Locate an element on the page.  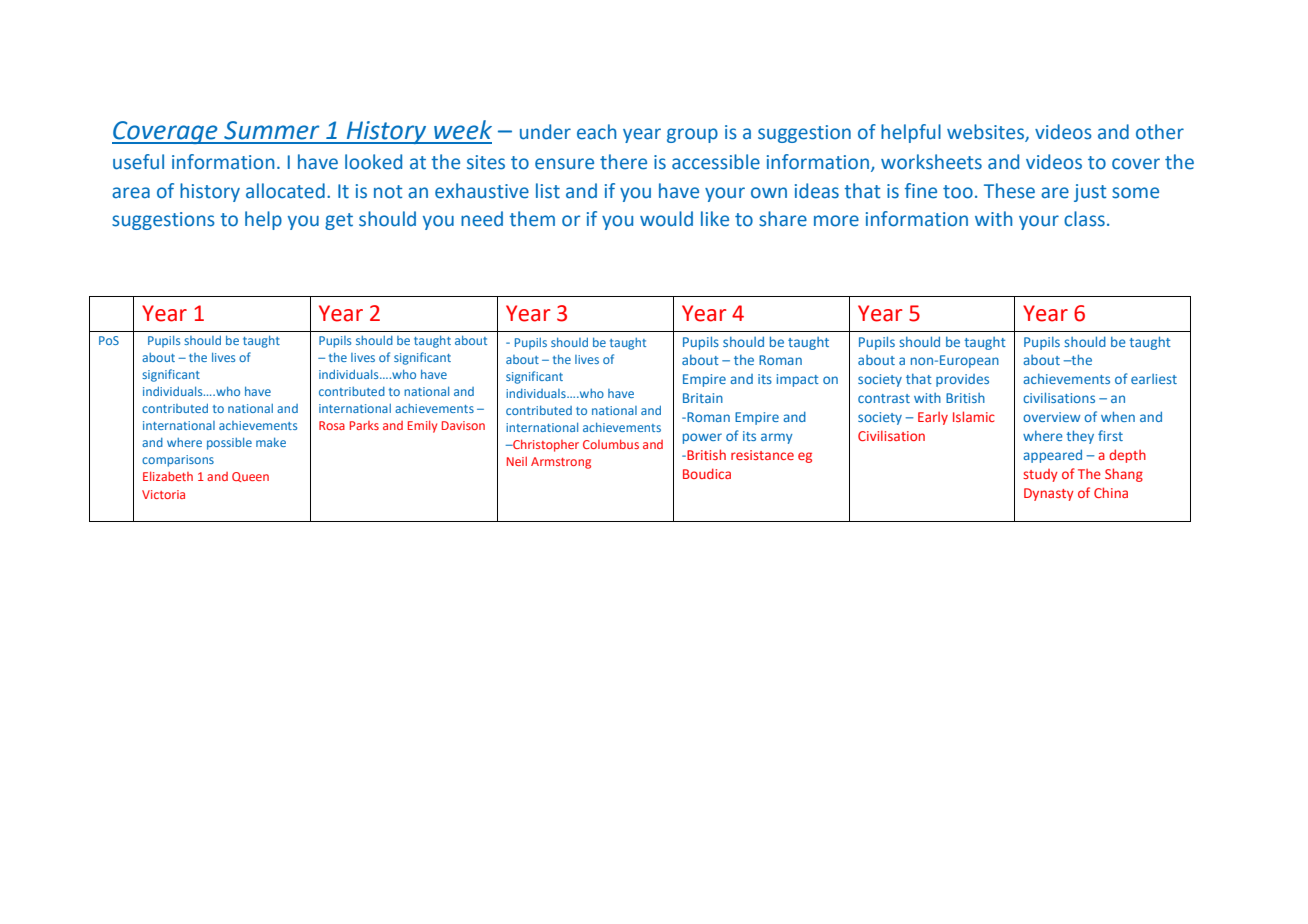
Queen is located at coordinates (250, 477).
